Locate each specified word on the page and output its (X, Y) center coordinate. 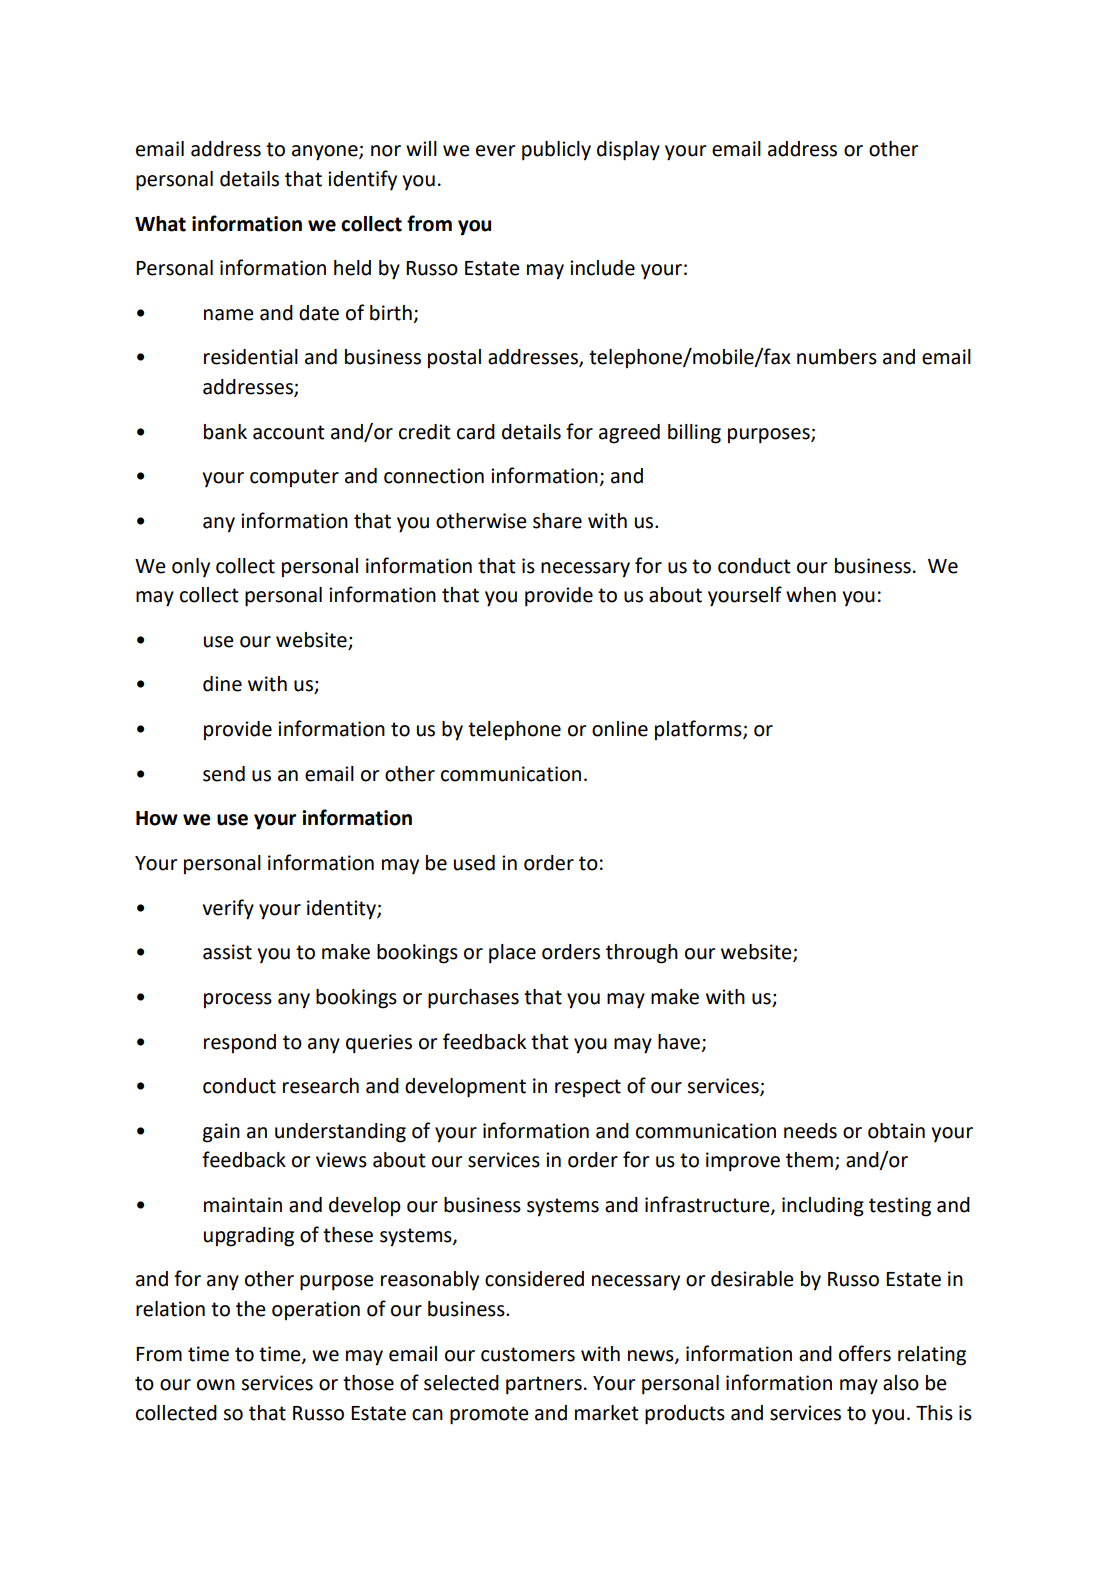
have (679, 1042)
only (191, 567)
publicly (556, 151)
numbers (837, 357)
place (512, 954)
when (811, 595)
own (216, 1385)
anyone (326, 153)
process (238, 1000)
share (557, 521)
